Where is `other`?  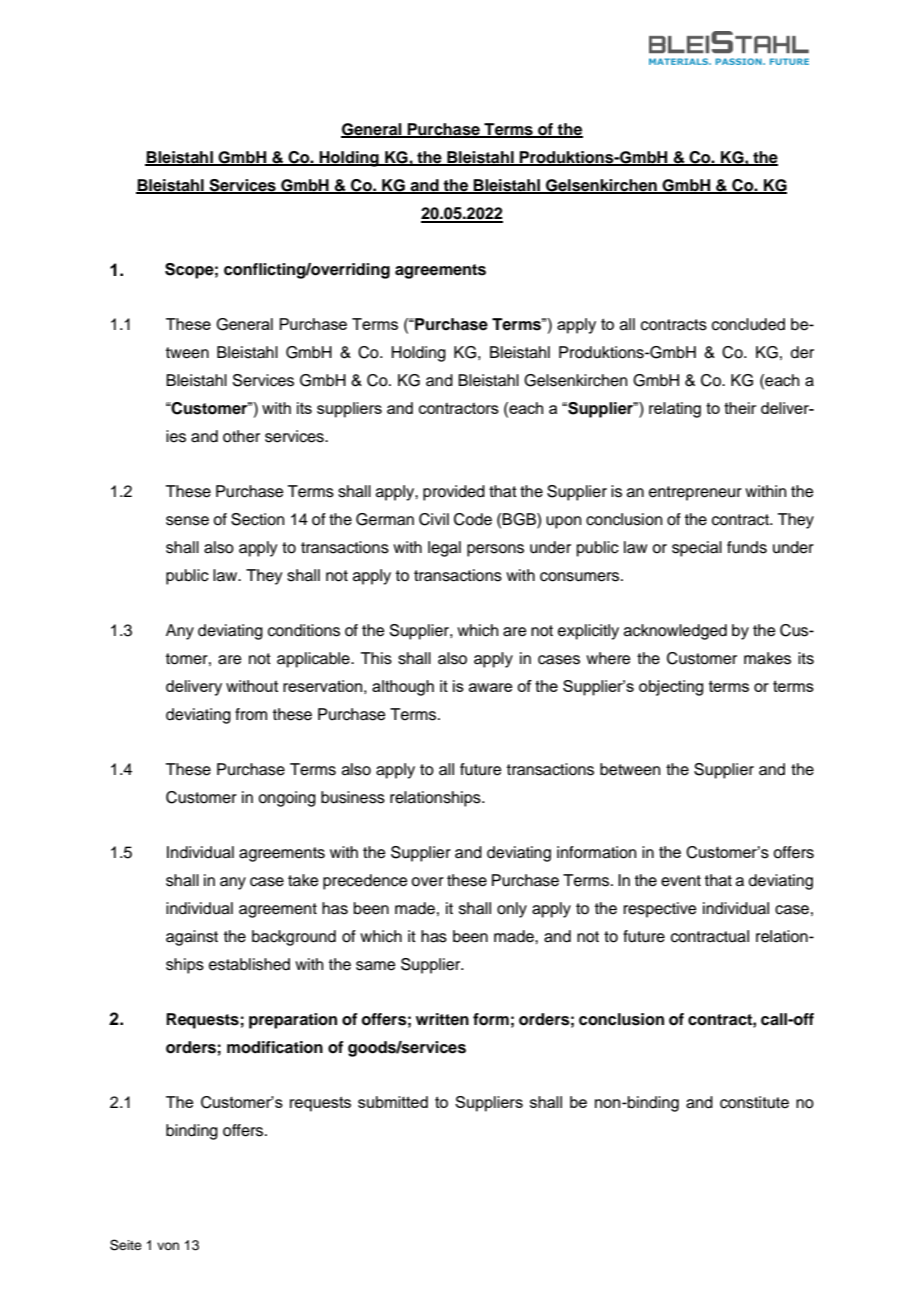
other is located at coordinates (241, 436).
